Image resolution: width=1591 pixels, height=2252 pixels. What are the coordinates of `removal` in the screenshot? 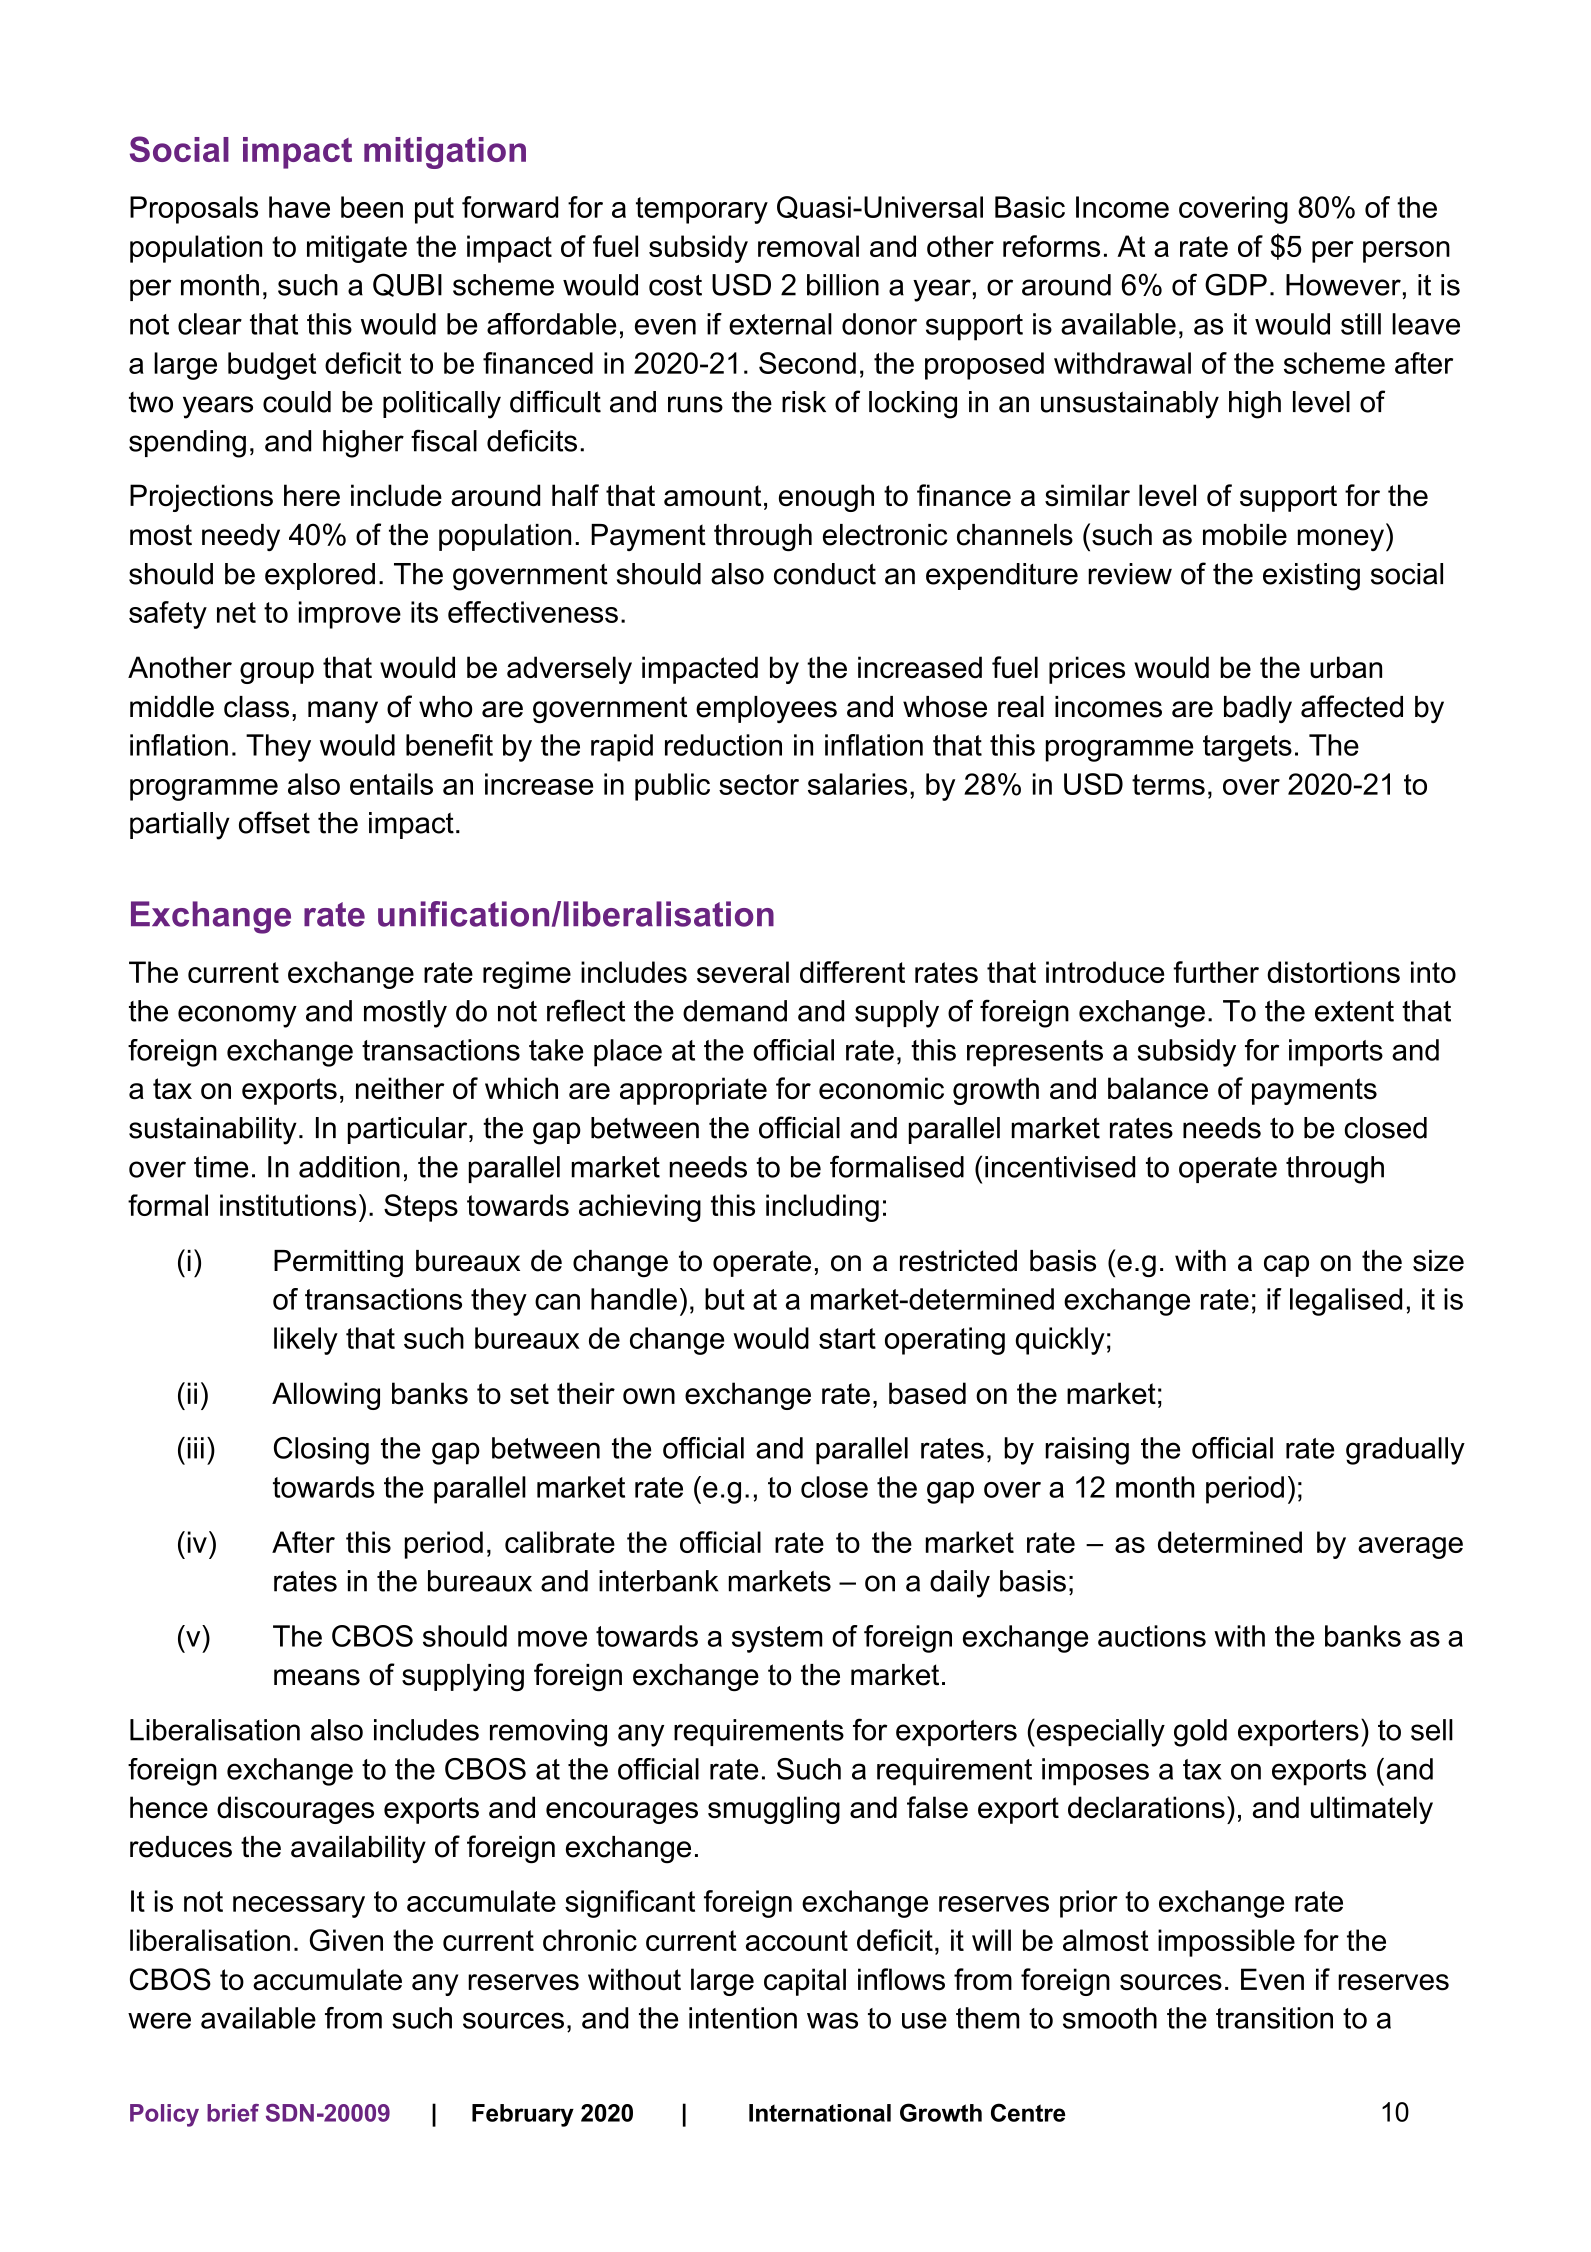 It's located at (808, 246).
